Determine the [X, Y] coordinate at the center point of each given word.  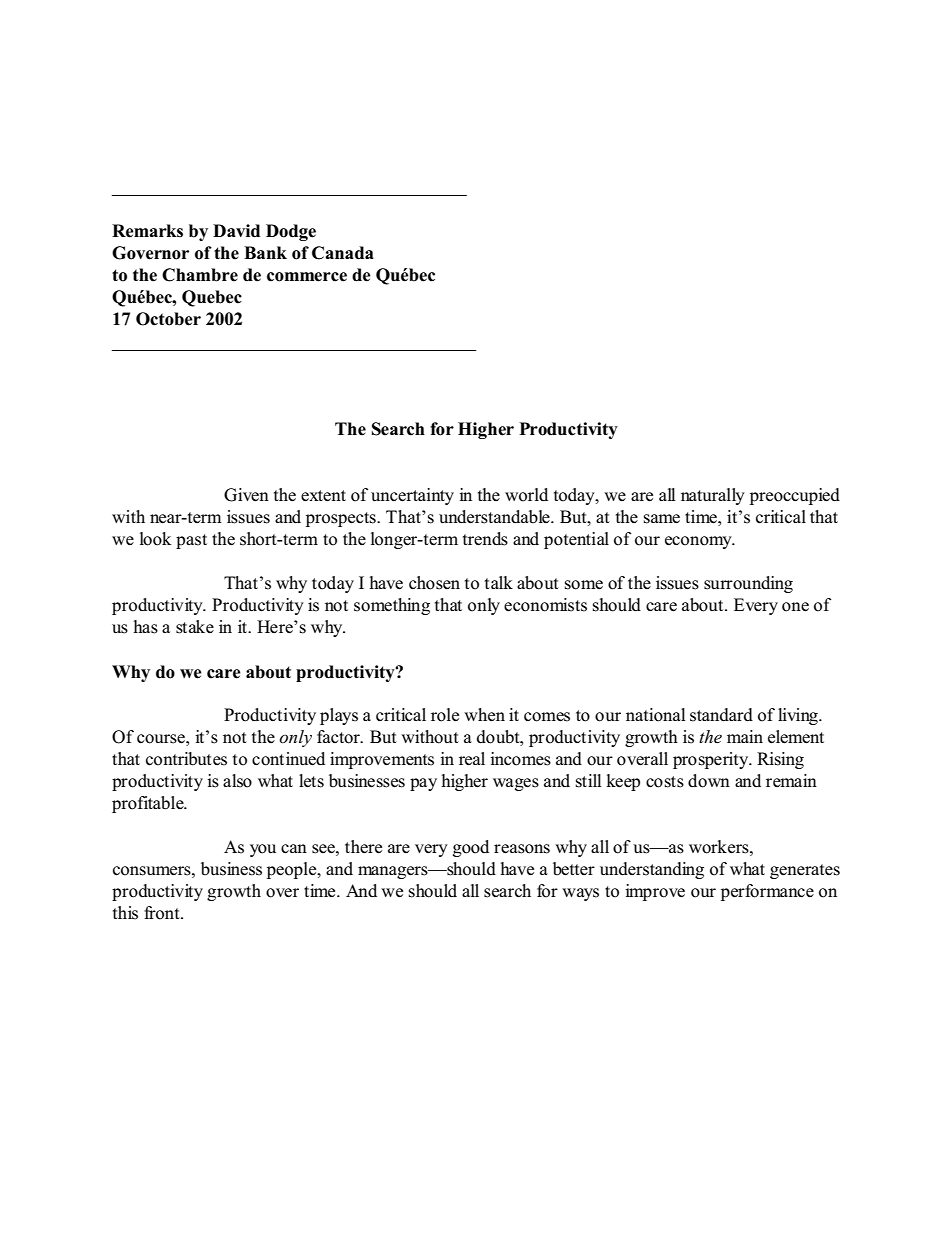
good [471, 848]
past [191, 541]
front [163, 913]
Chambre [200, 275]
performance [767, 892]
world [526, 495]
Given [246, 495]
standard [721, 715]
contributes [186, 759]
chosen [434, 583]
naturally [713, 496]
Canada [343, 253]
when [484, 715]
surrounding [748, 584]
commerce [307, 277]
